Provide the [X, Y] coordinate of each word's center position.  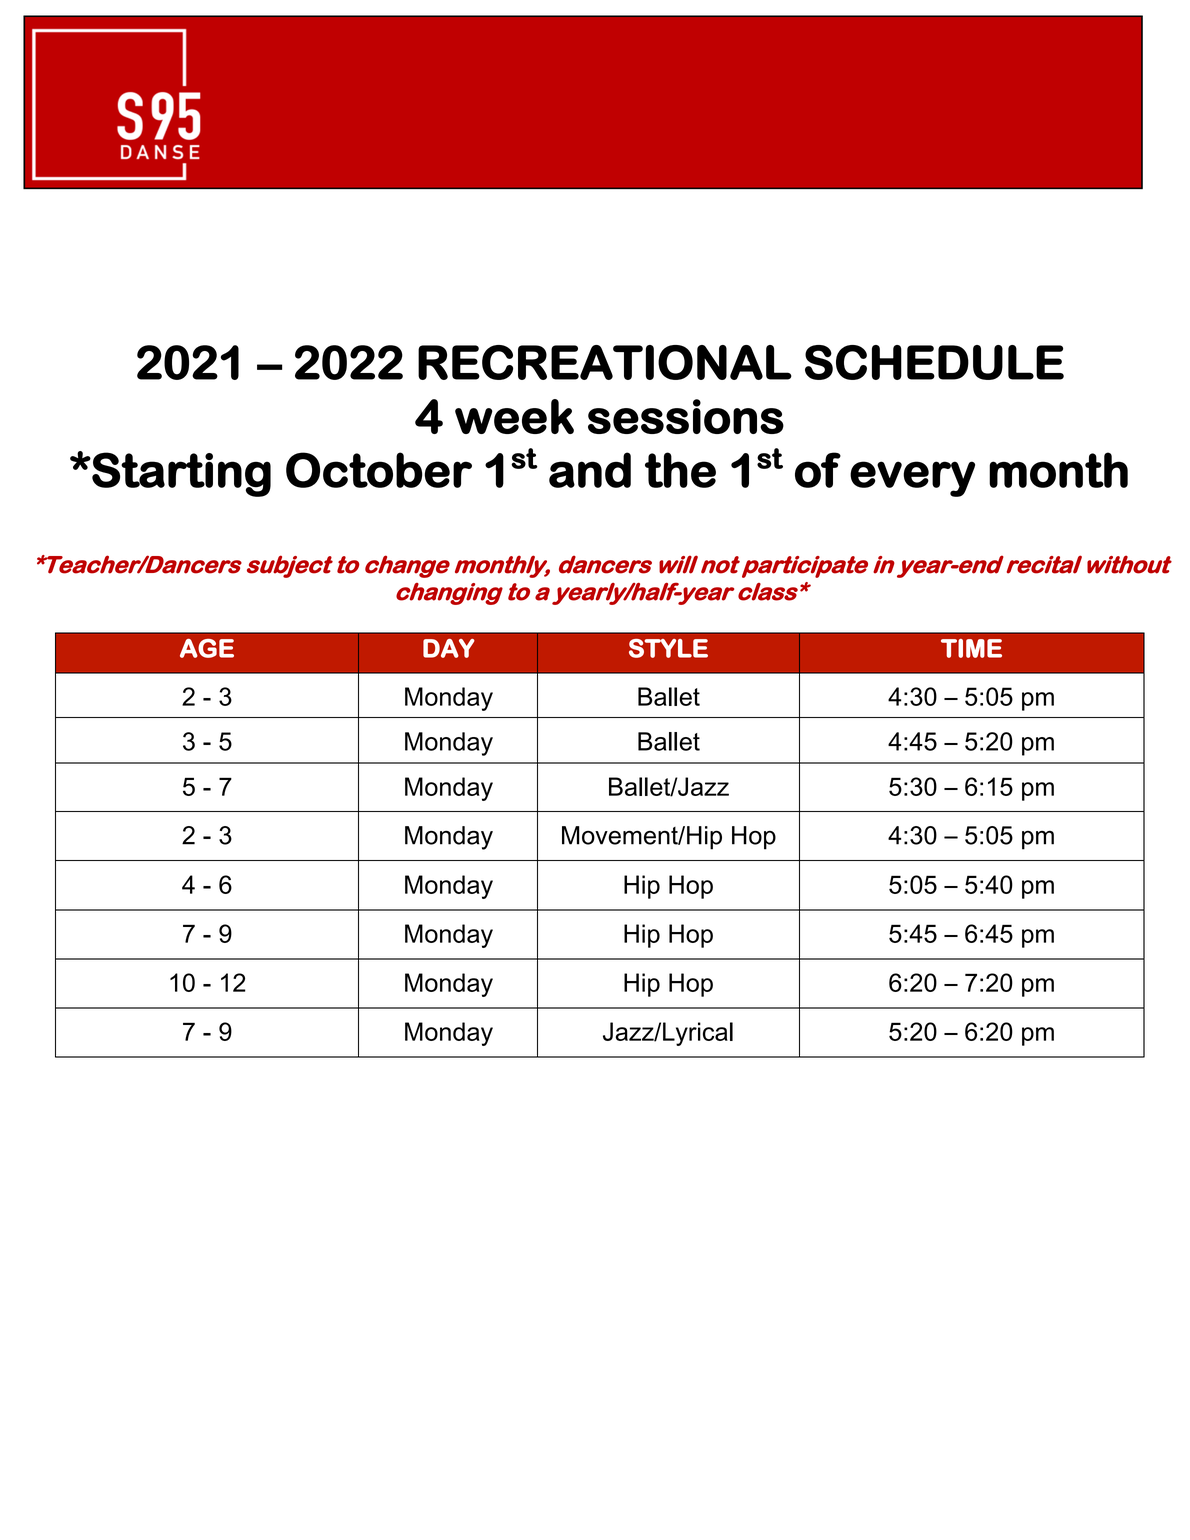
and [590, 470]
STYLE [668, 648]
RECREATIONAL [605, 362]
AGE [207, 648]
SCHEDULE [934, 362]
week [514, 416]
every [912, 479]
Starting [181, 474]
